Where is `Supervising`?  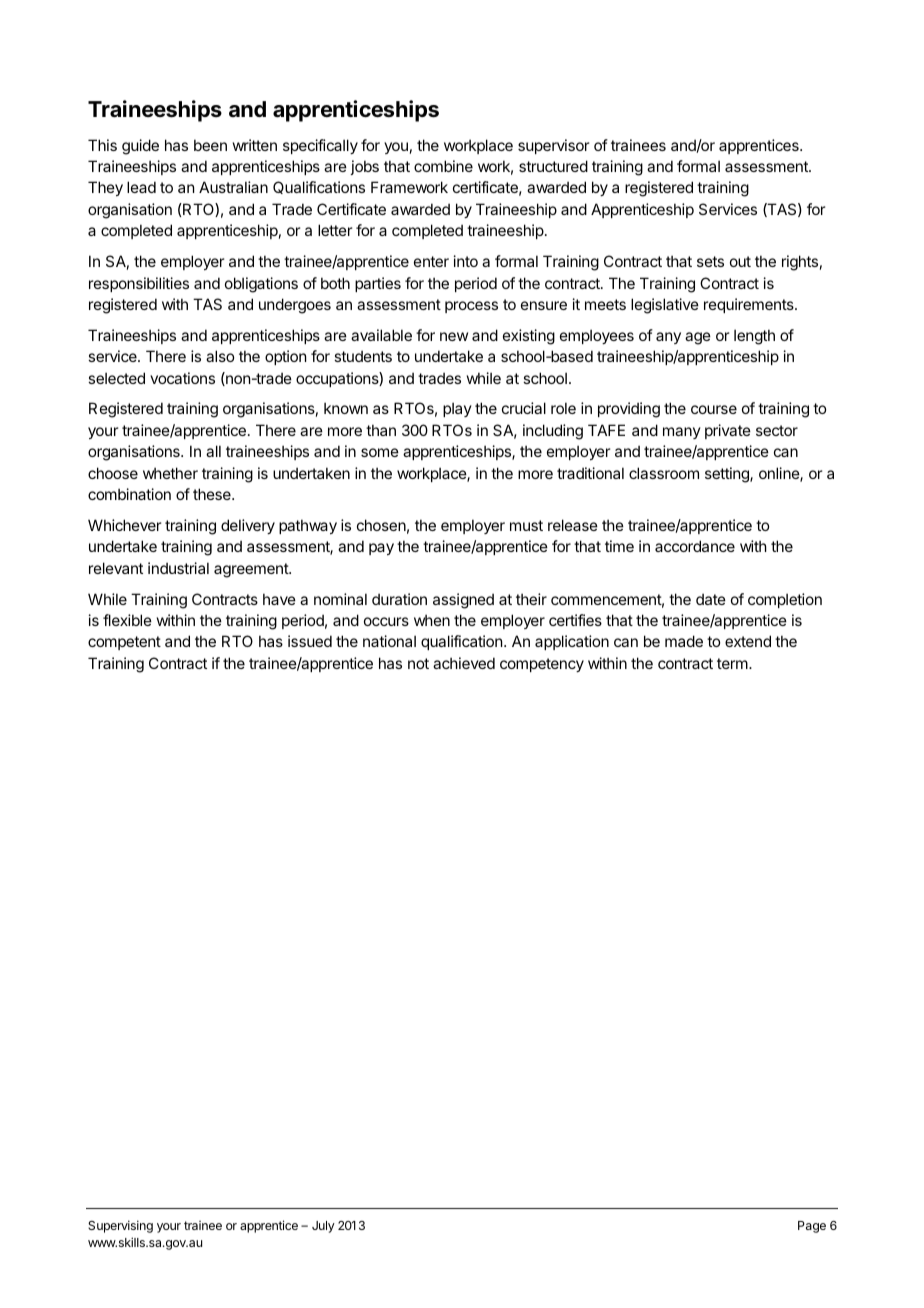 Supervising is located at coordinates (120, 1226).
